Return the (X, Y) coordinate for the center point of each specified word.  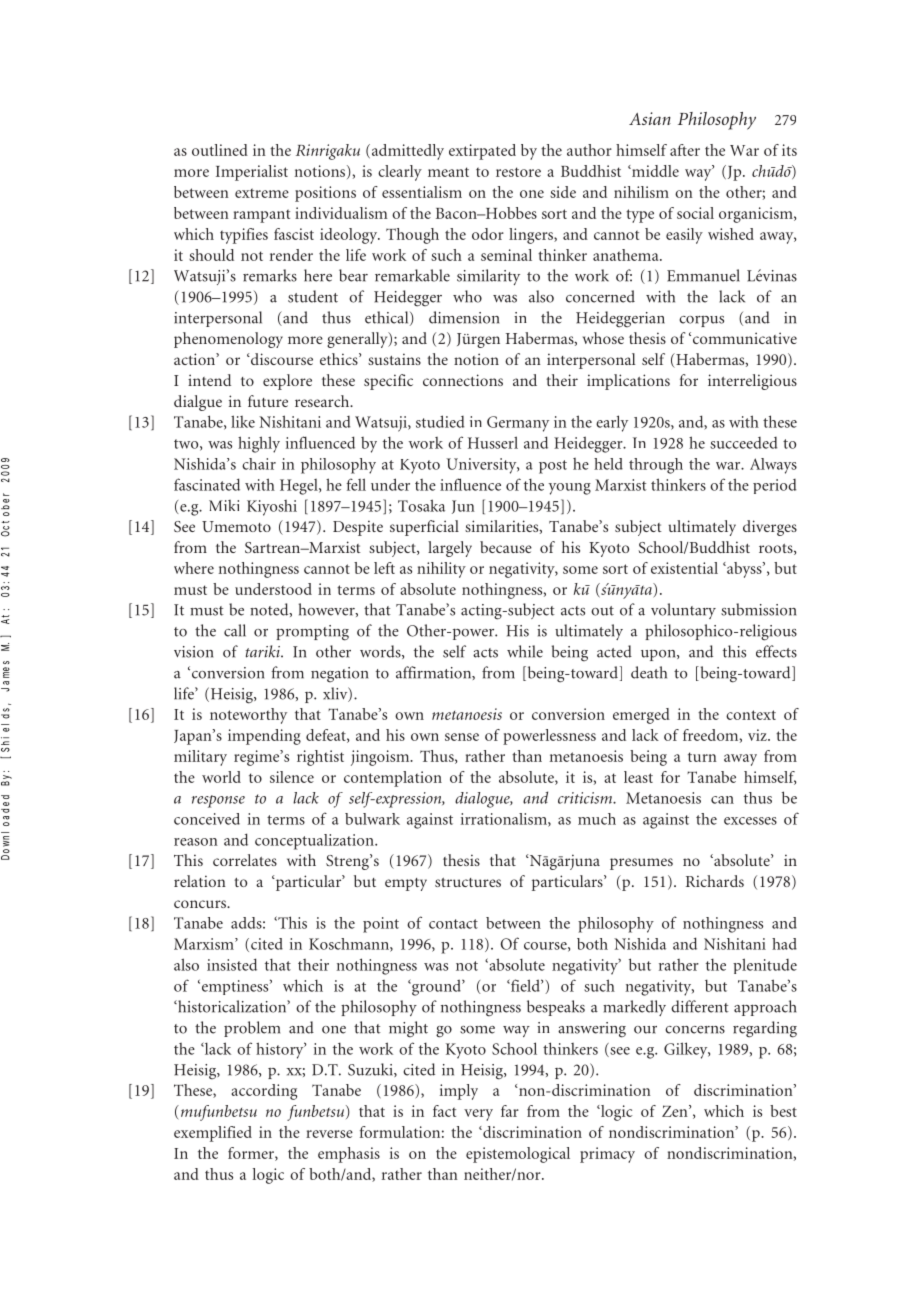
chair (259, 464)
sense (462, 737)
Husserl (493, 442)
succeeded (743, 443)
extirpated (482, 152)
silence (292, 777)
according (264, 1092)
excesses (750, 821)
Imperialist (252, 173)
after (685, 150)
